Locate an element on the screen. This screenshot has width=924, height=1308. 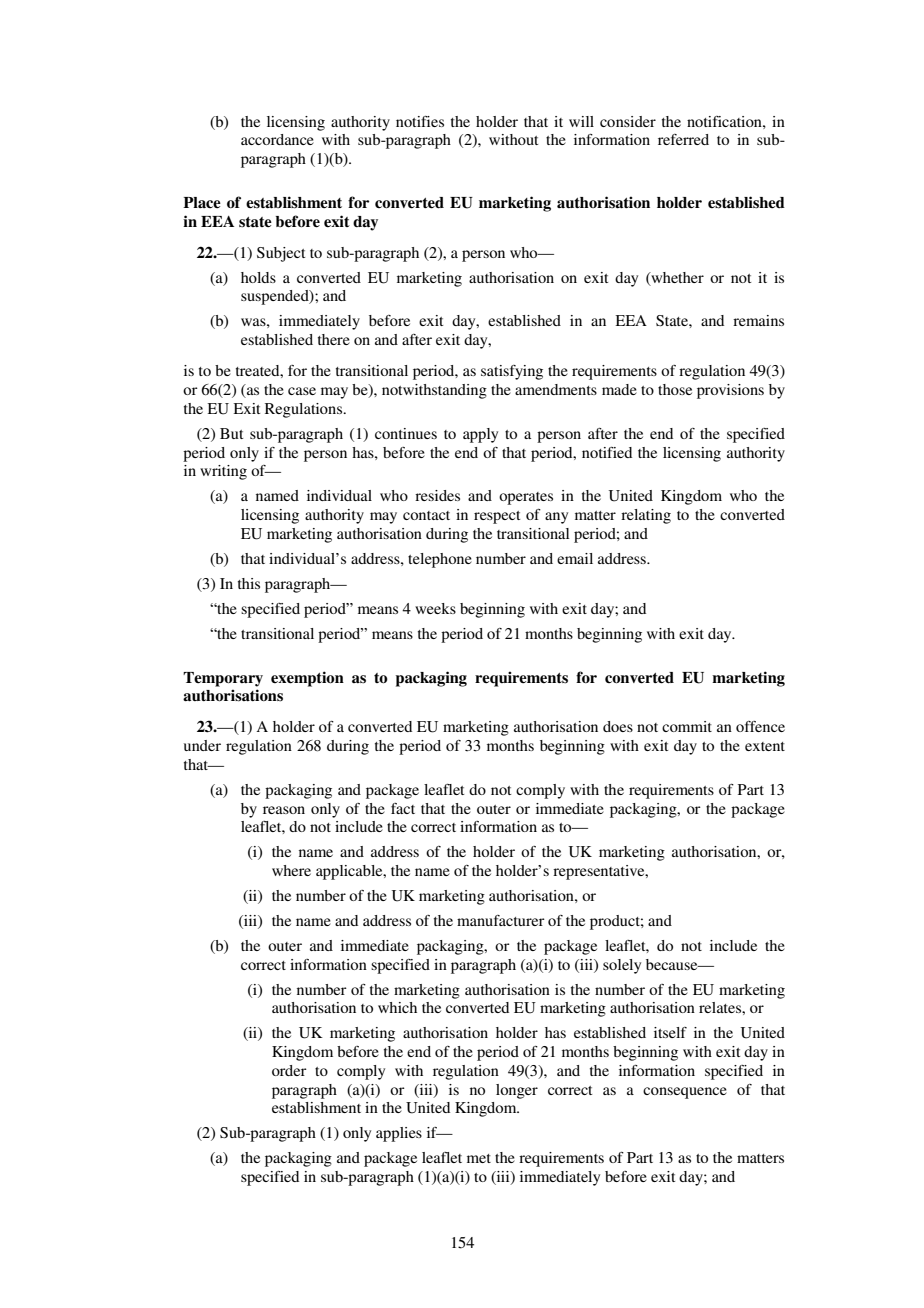
order is located at coordinates (289, 1070).
